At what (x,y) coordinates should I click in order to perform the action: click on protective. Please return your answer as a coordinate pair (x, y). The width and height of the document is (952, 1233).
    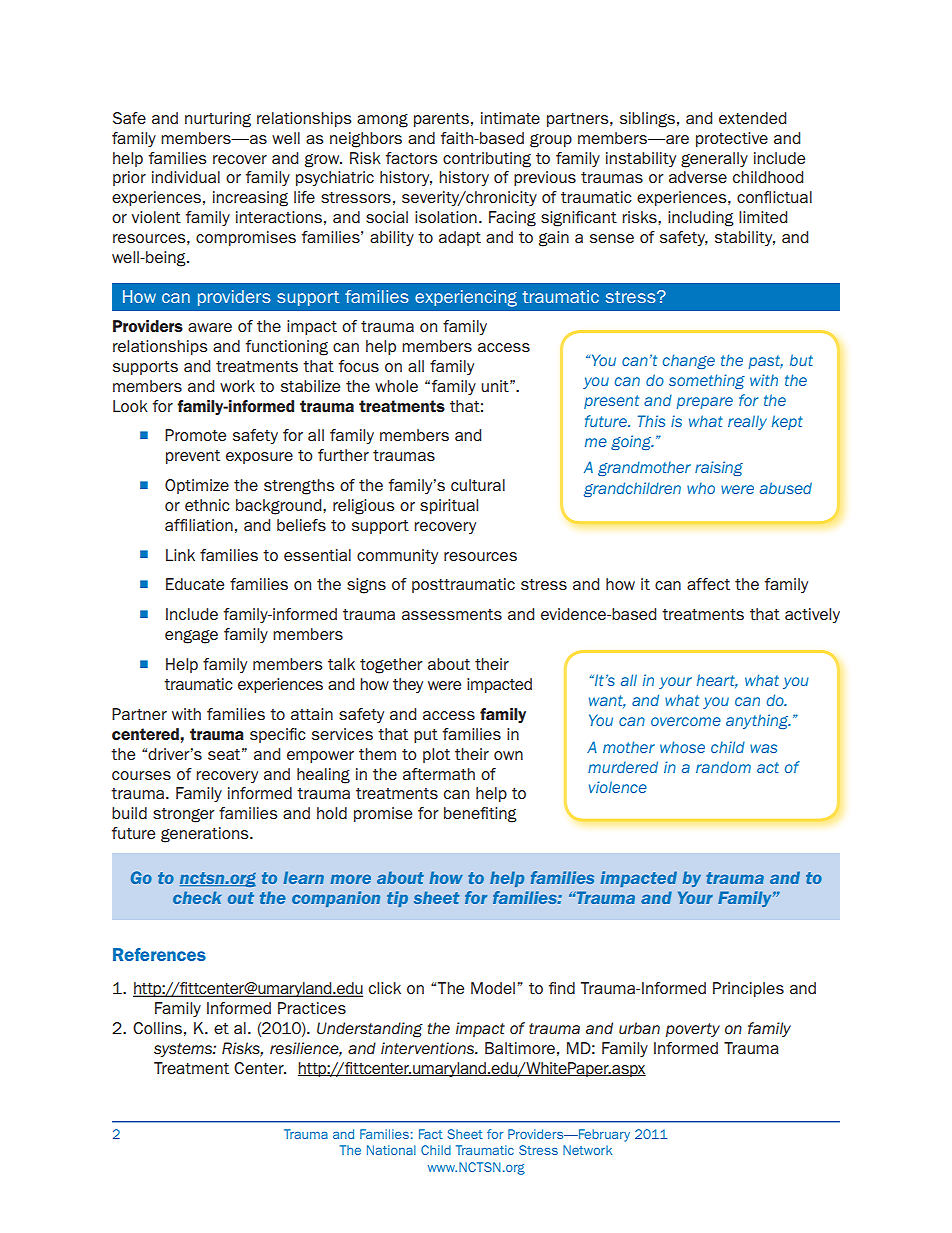
    Looking at the image, I should click on (732, 139).
